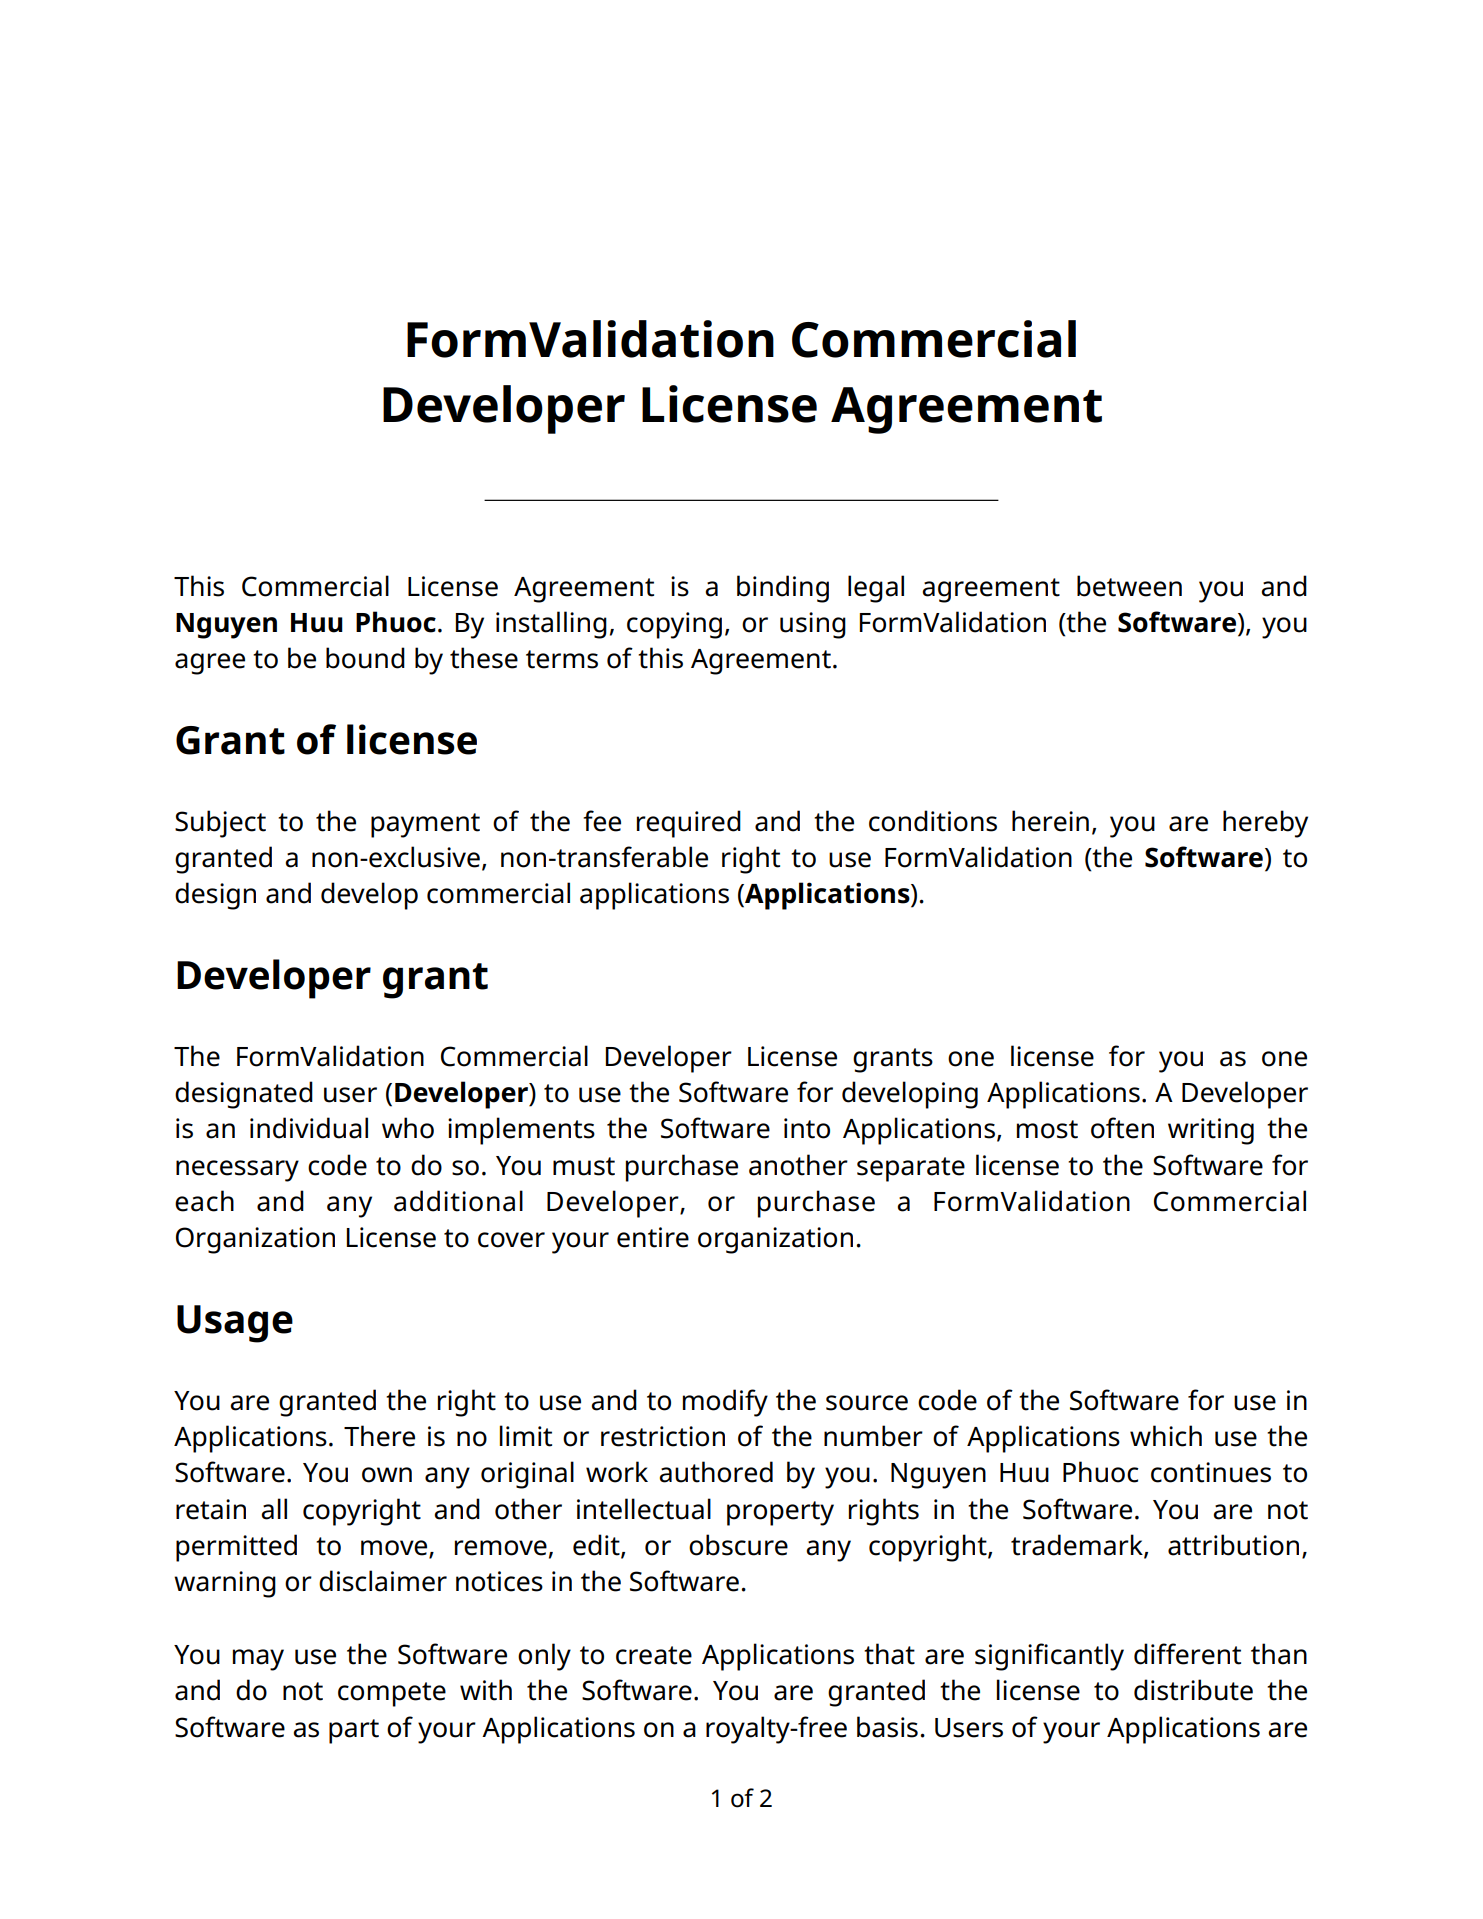  Describe the element at coordinates (674, 625) in the screenshot. I see `copying` at that location.
